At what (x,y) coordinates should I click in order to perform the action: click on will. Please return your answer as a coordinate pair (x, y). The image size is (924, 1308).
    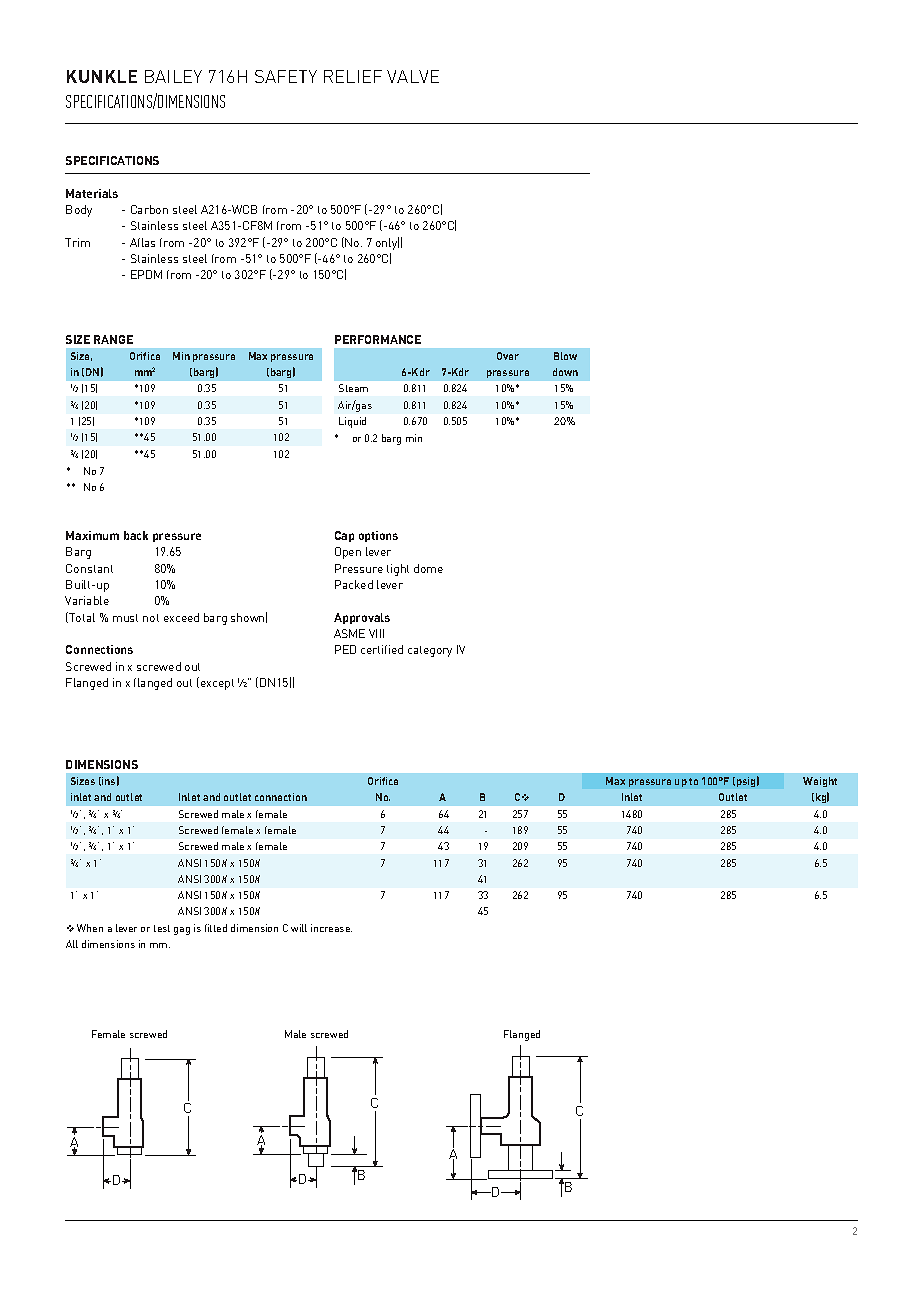
    Looking at the image, I should click on (299, 928).
